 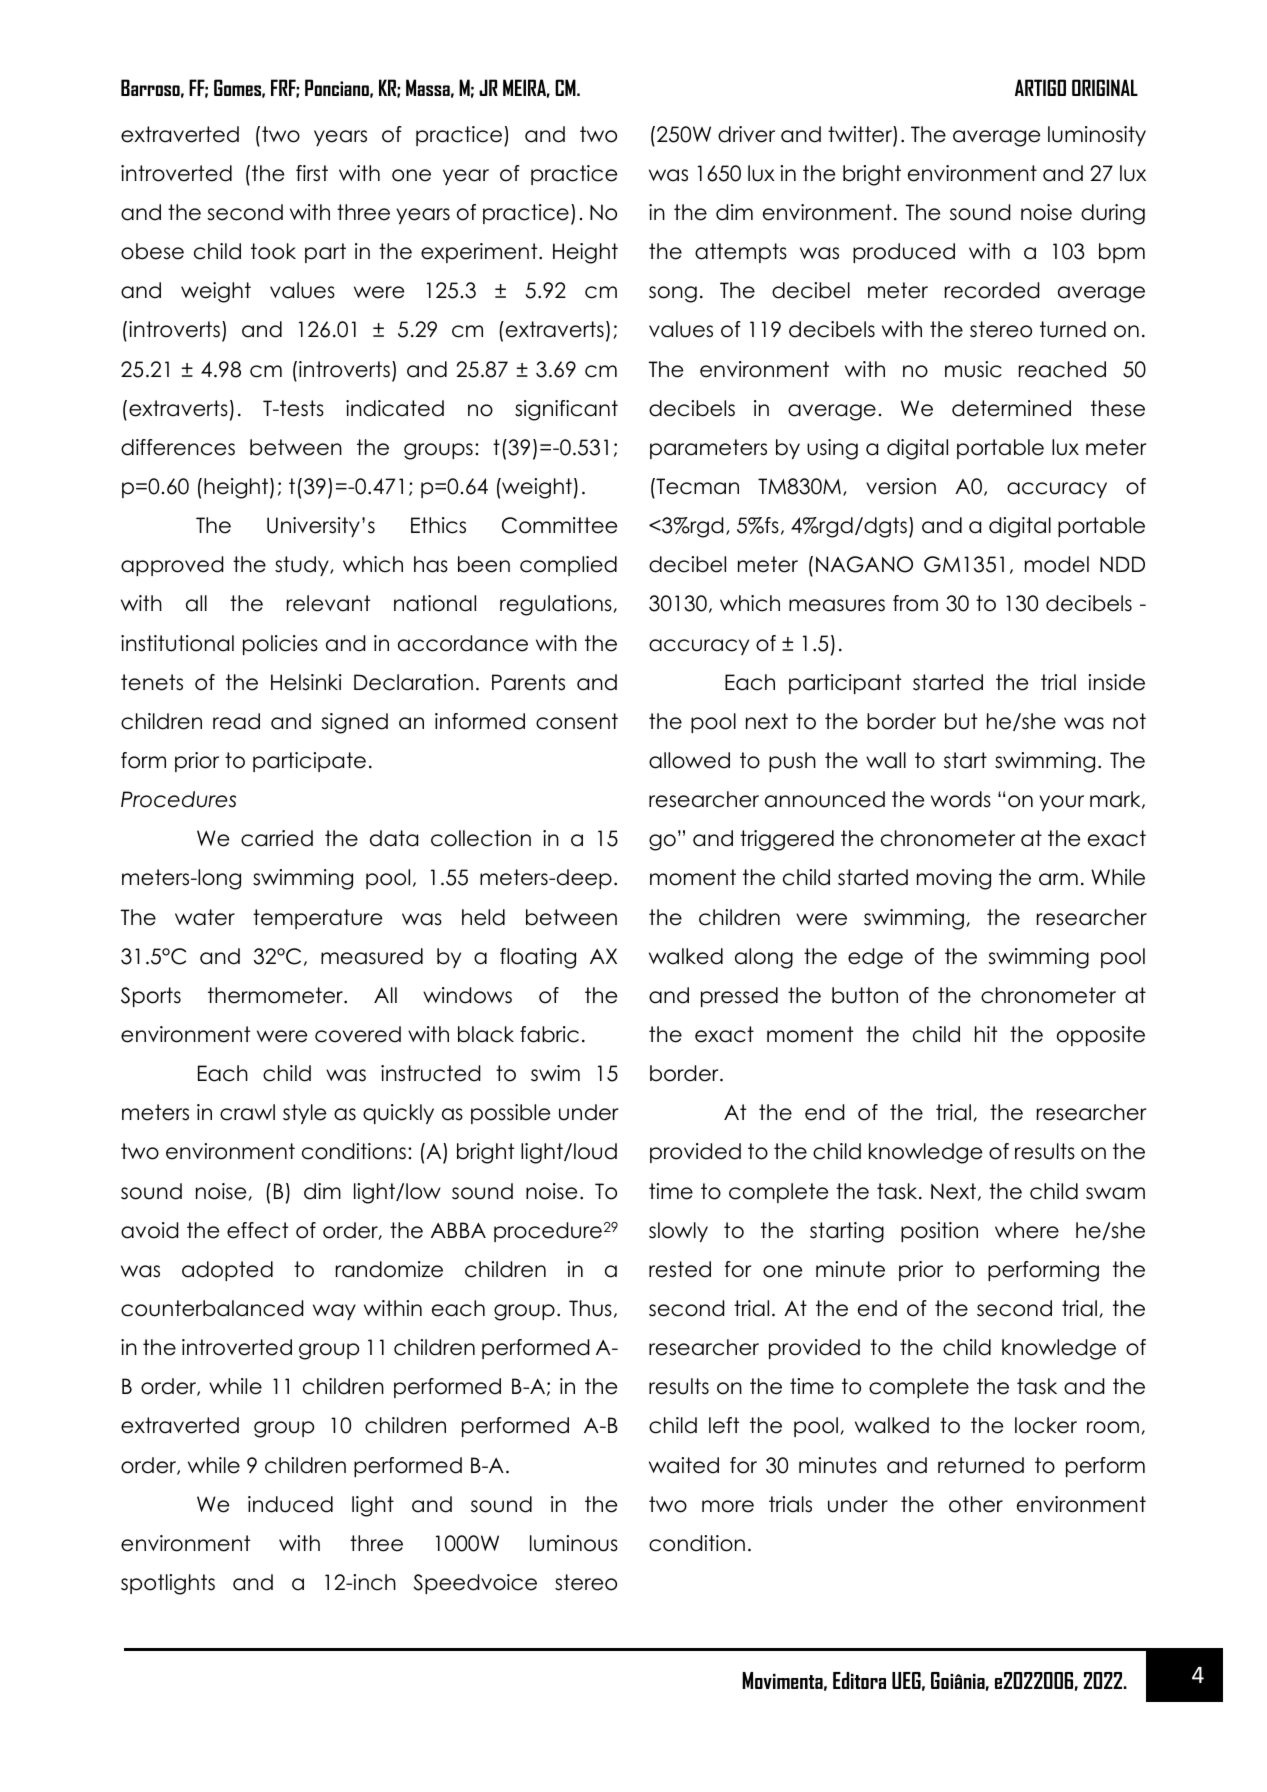 I want to click on ARTIGO, so click(x=1040, y=87).
